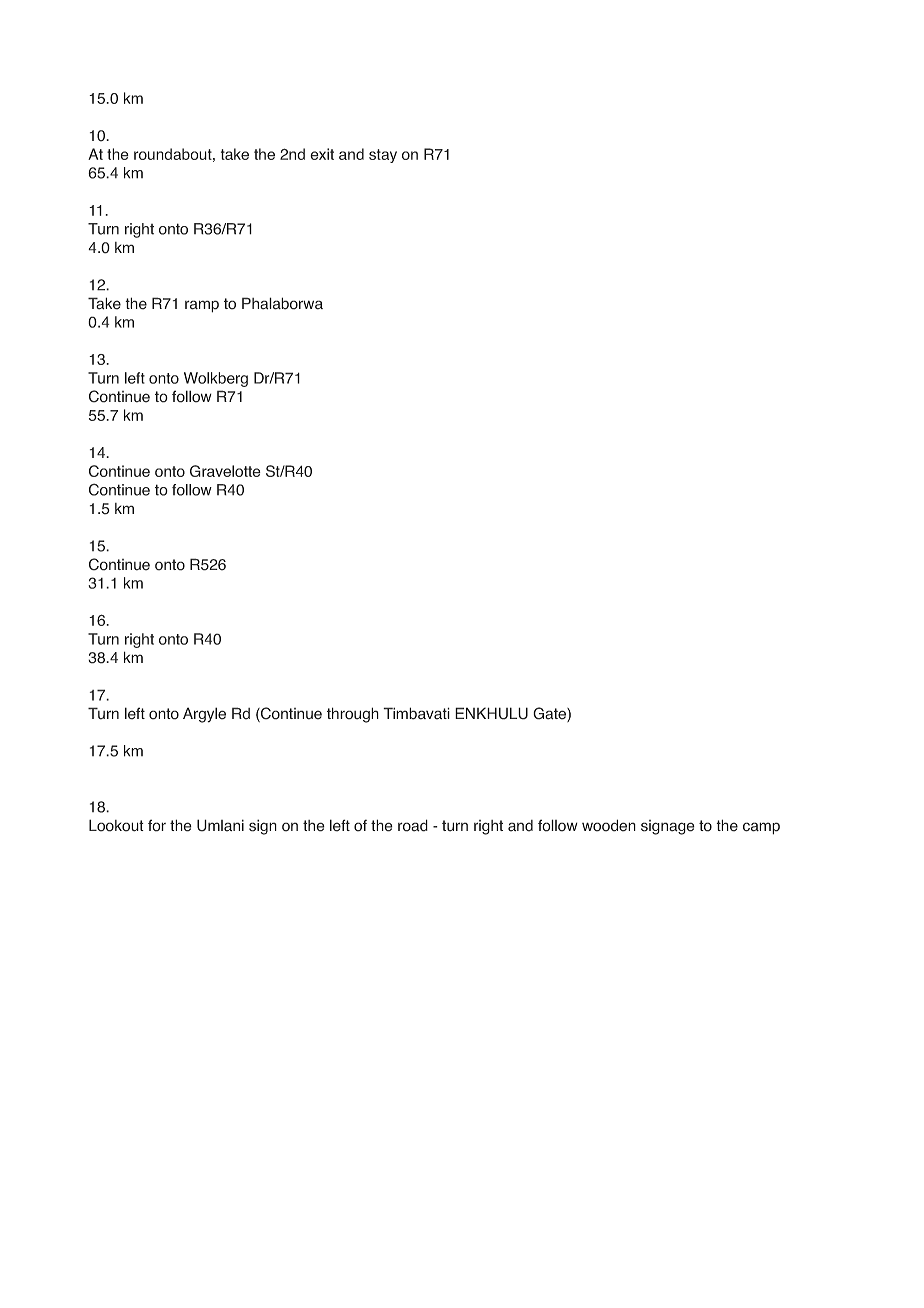 The image size is (924, 1308). I want to click on exit, so click(322, 154).
